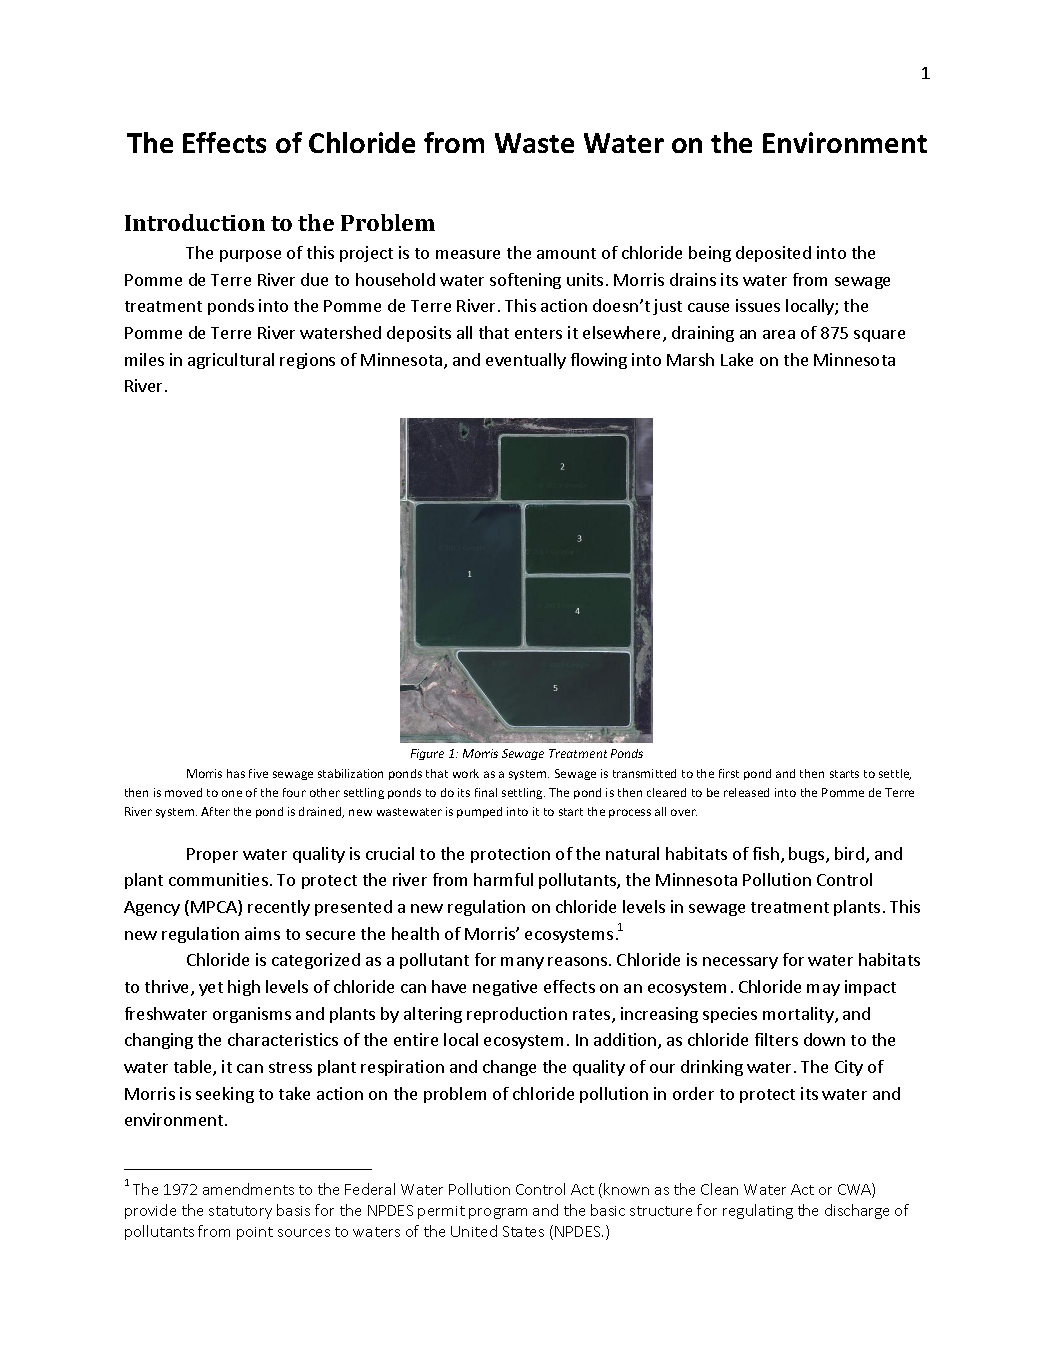  Describe the element at coordinates (773, 254) in the image. I see `deposited` at that location.
